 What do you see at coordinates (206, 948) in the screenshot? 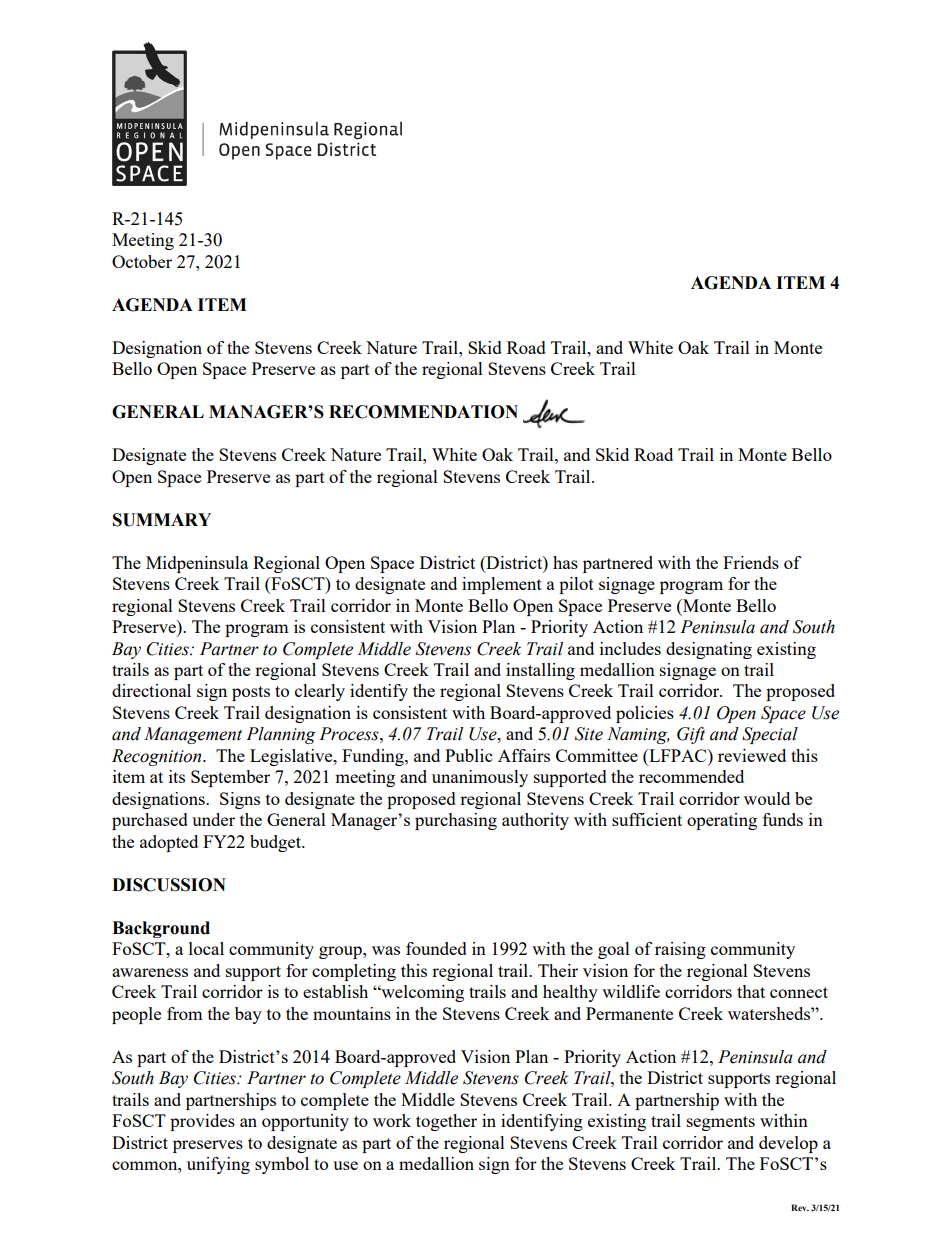
I see `local` at bounding box center [206, 948].
